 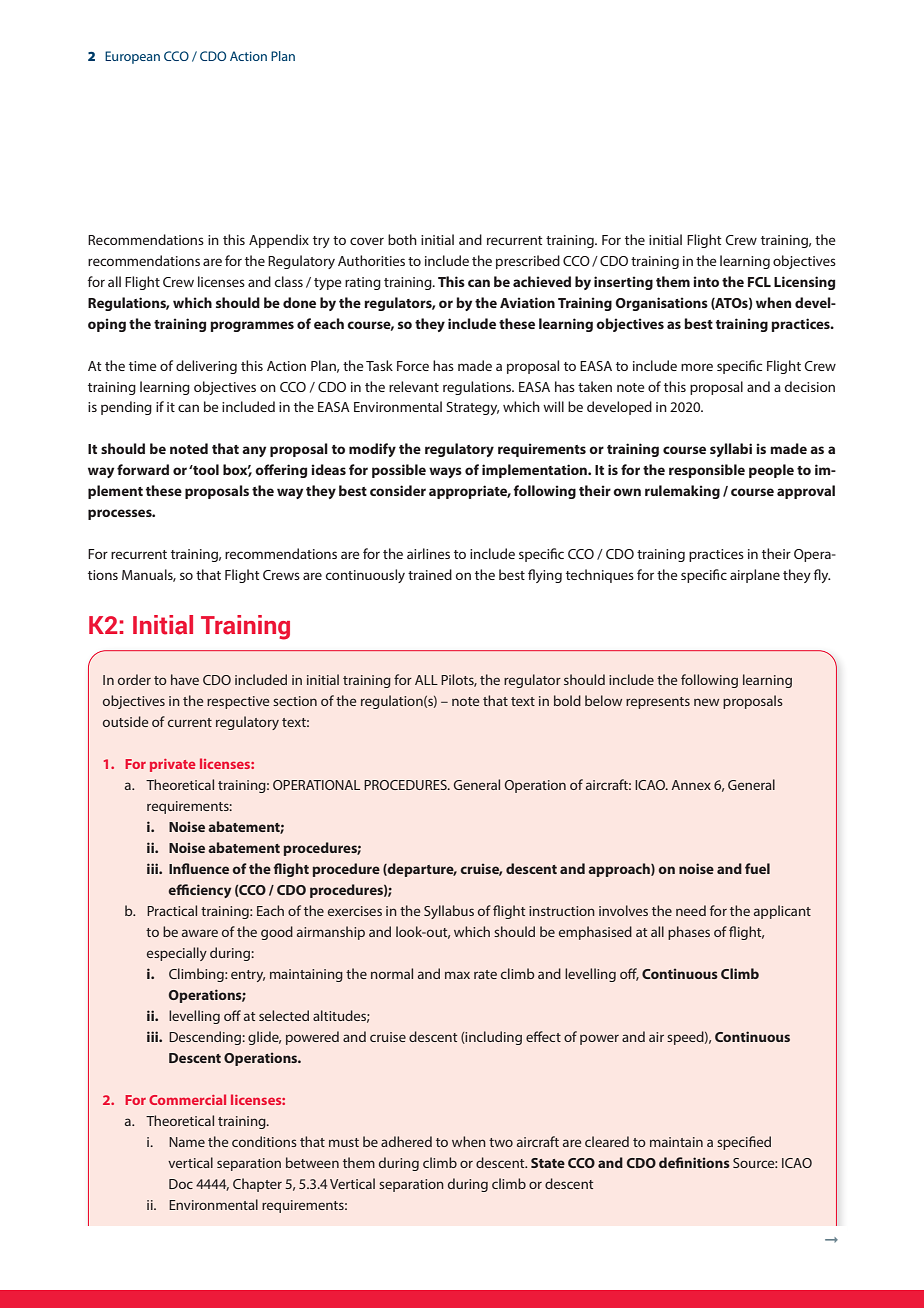 I want to click on into, so click(x=706, y=281).
